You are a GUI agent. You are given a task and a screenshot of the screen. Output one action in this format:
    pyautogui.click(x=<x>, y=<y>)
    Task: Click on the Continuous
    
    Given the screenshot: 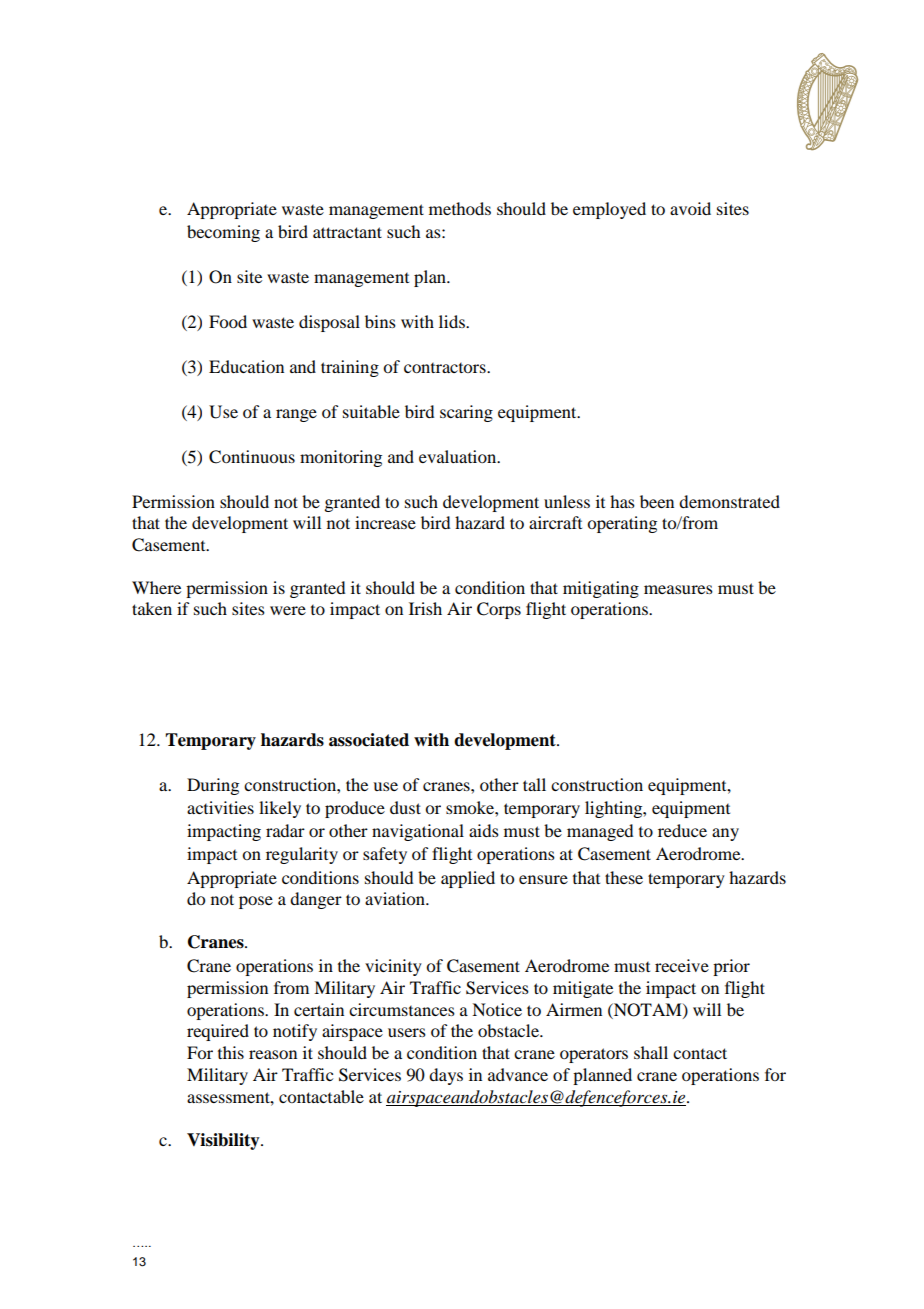 What is the action you would take?
    pyautogui.click(x=252, y=457)
